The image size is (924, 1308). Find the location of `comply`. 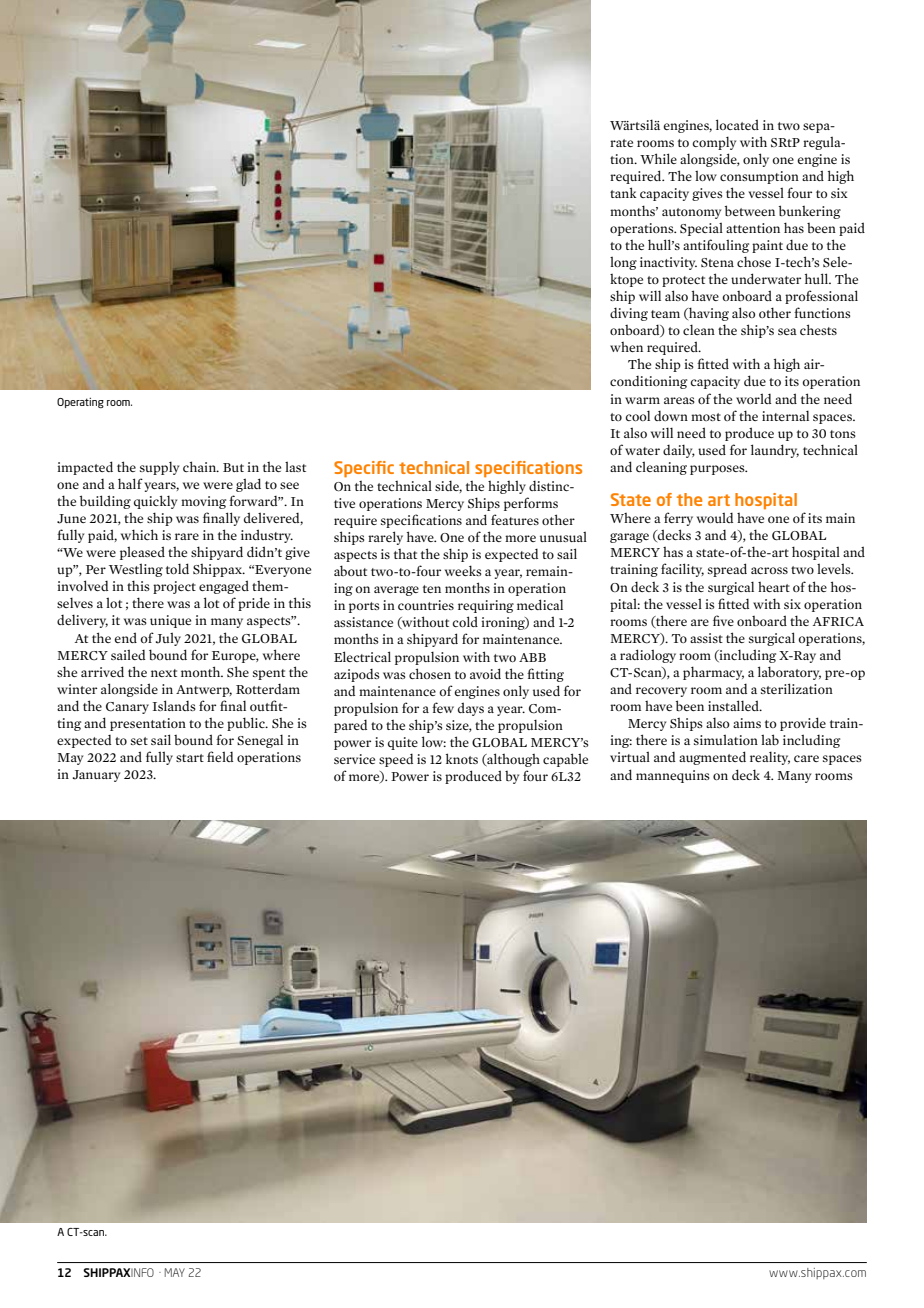

comply is located at coordinates (714, 143).
